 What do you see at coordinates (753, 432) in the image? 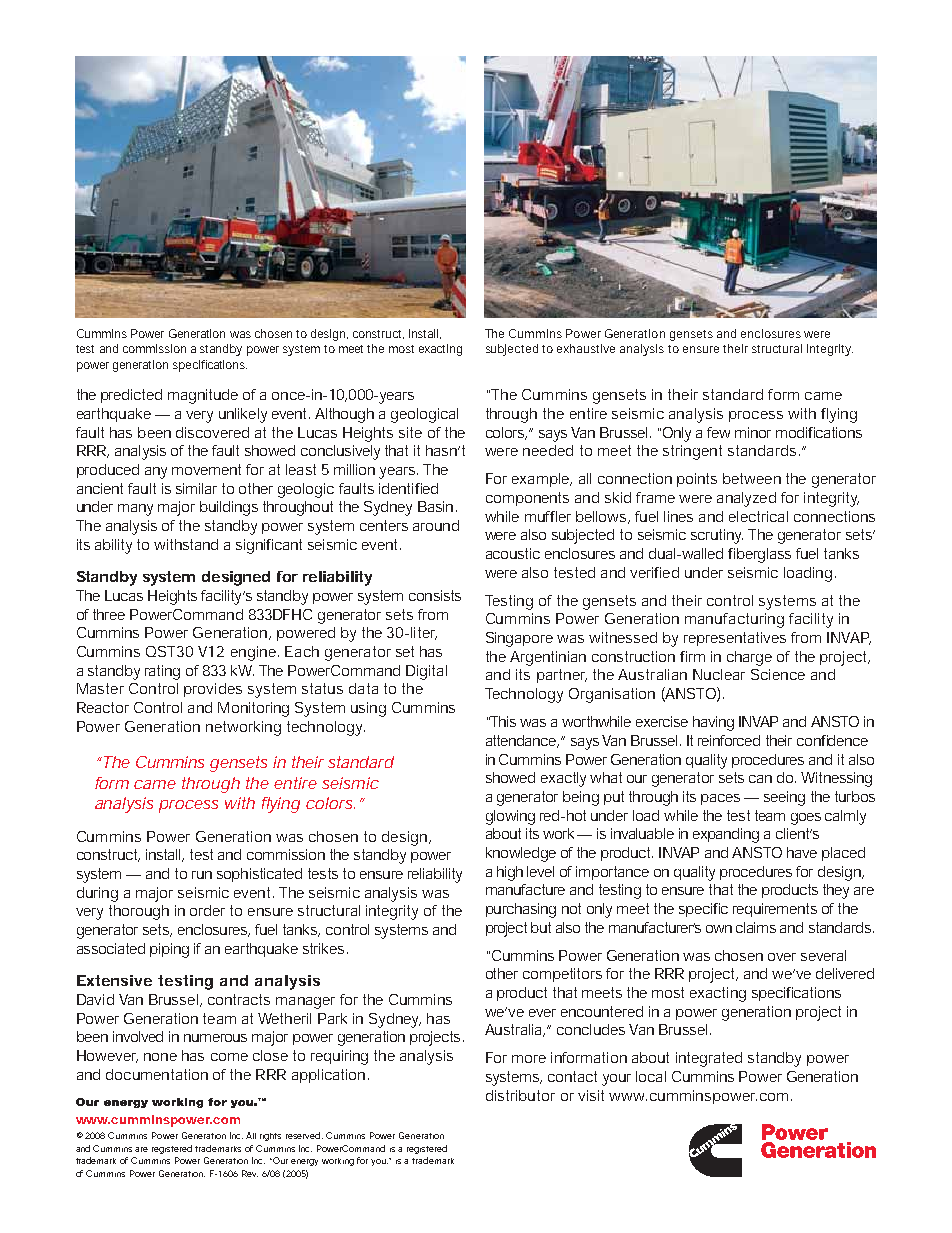
I see `minor` at bounding box center [753, 432].
